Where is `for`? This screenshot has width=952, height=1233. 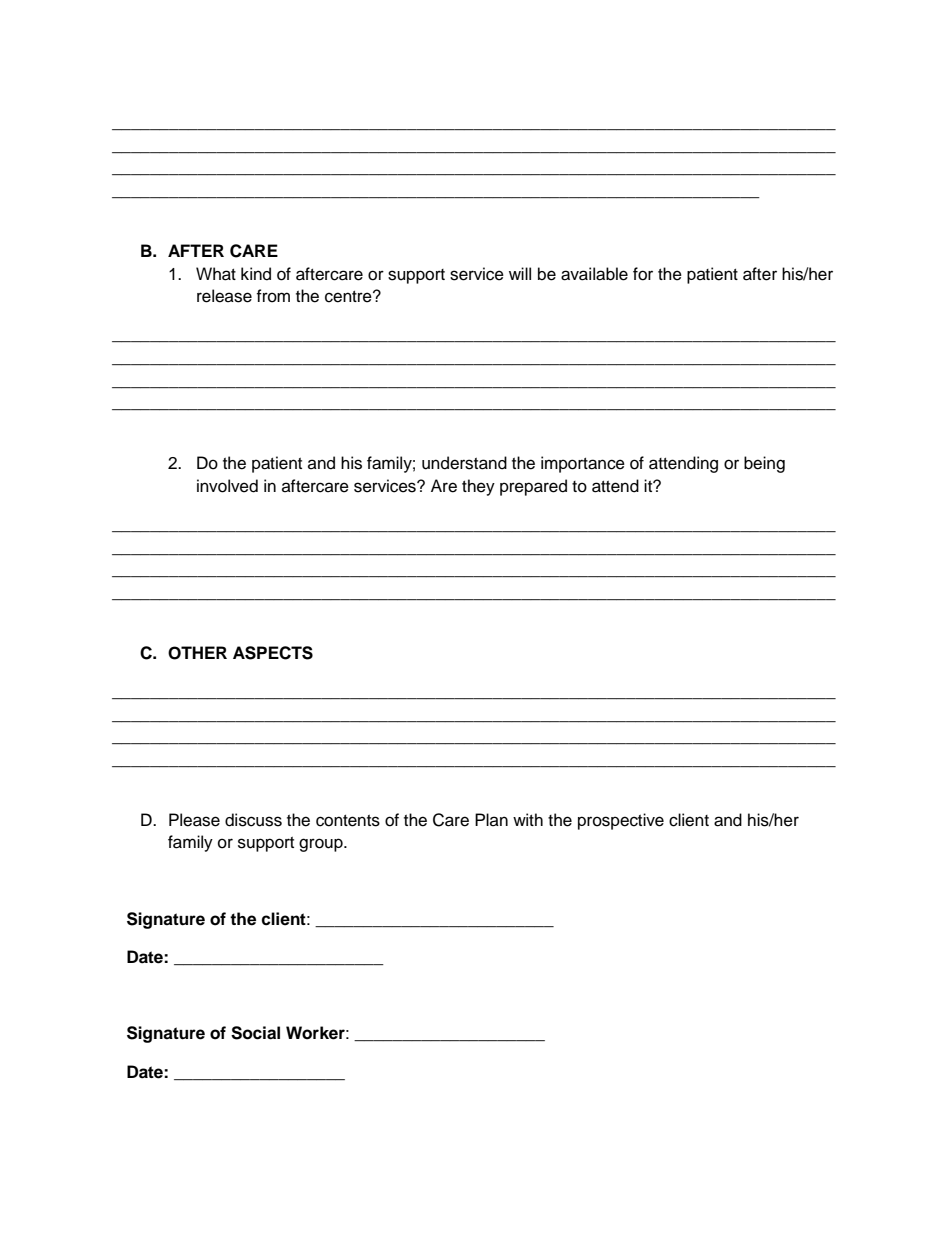 for is located at coordinates (643, 274).
